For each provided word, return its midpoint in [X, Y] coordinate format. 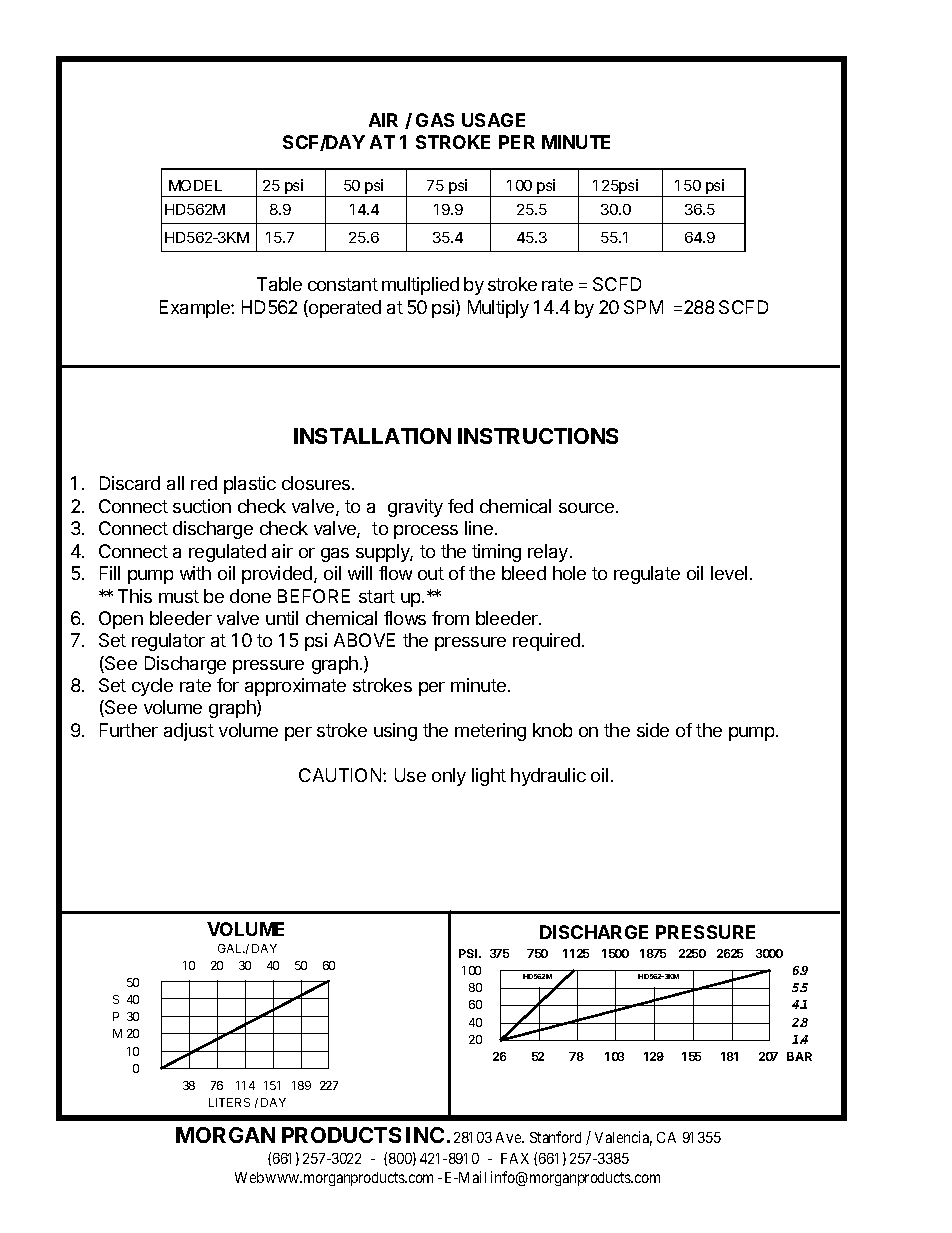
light [489, 777]
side [653, 730]
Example [196, 309]
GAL [231, 948]
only [449, 777]
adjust [189, 732]
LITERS [229, 1102]
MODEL [195, 185]
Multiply [498, 309]
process [426, 532]
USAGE [493, 120]
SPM [643, 307]
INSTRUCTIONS [538, 436]
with [195, 573]
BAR [799, 1056]
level [729, 573]
